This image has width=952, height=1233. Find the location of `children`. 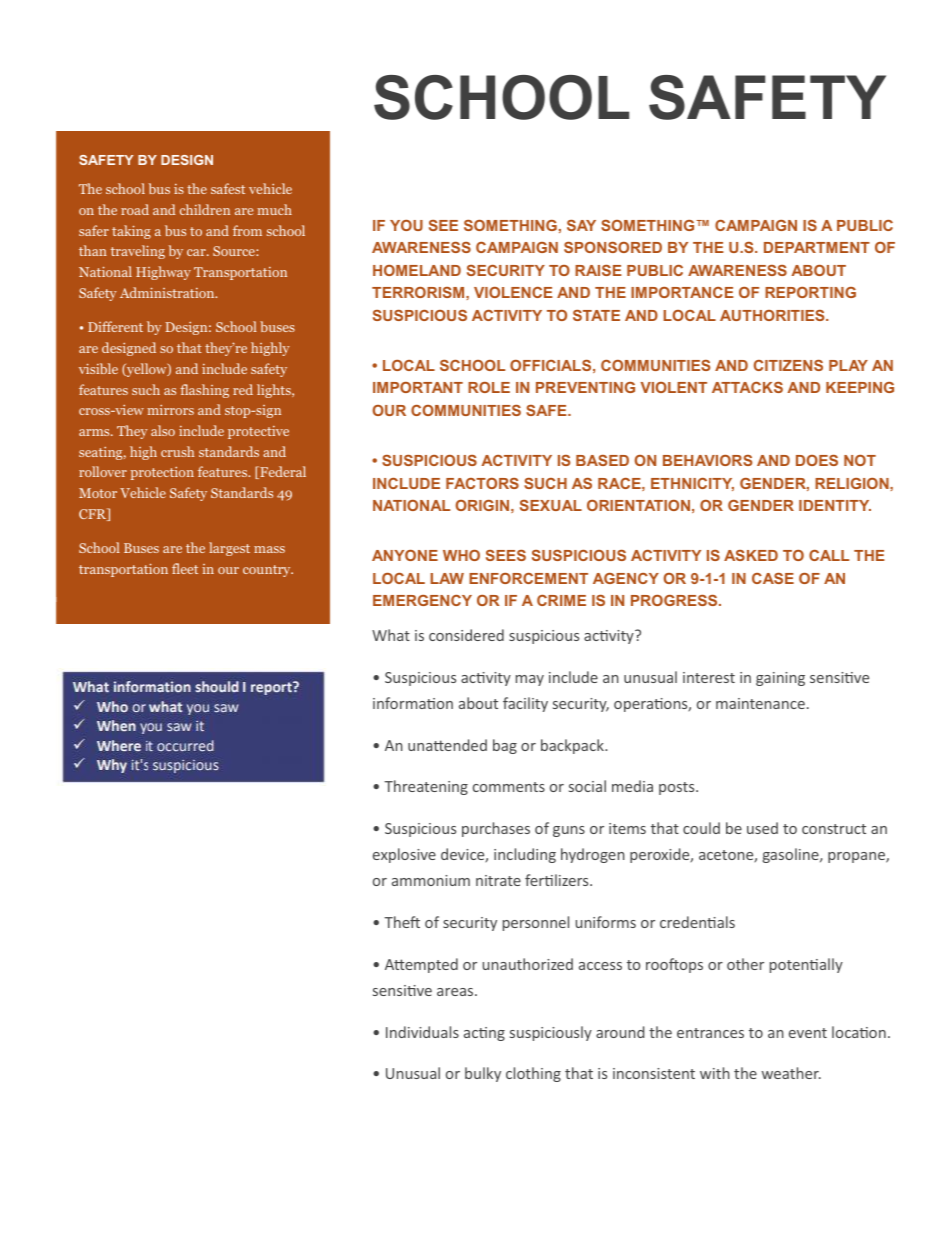

children is located at coordinates (205, 209).
